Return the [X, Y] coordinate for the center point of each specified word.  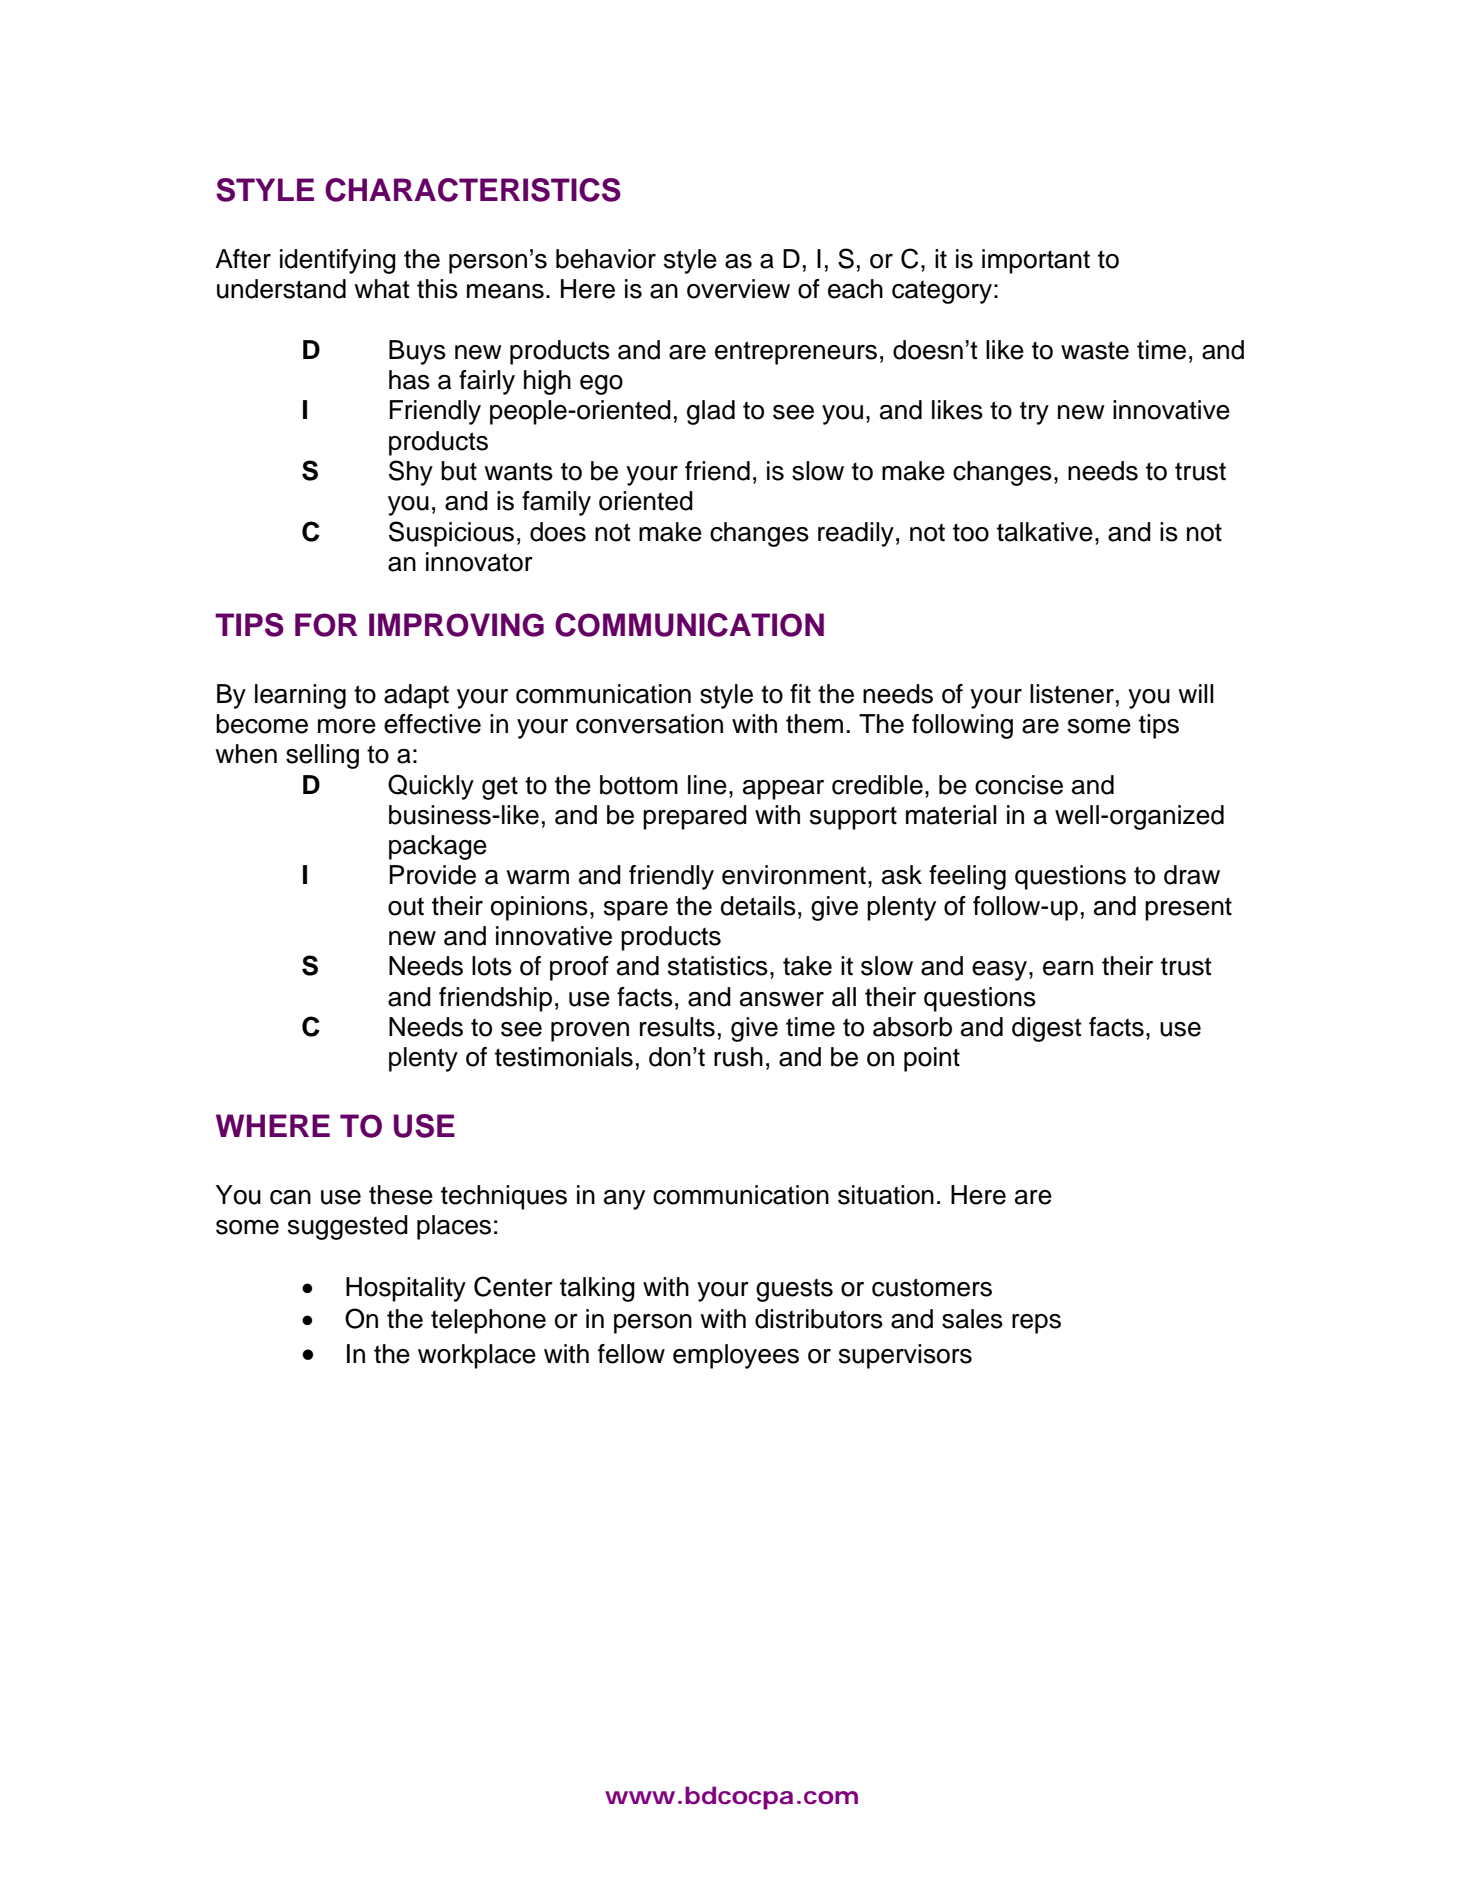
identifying [338, 261]
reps [1036, 1324]
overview [738, 289]
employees [736, 1356]
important [1036, 261]
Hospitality [406, 1289]
